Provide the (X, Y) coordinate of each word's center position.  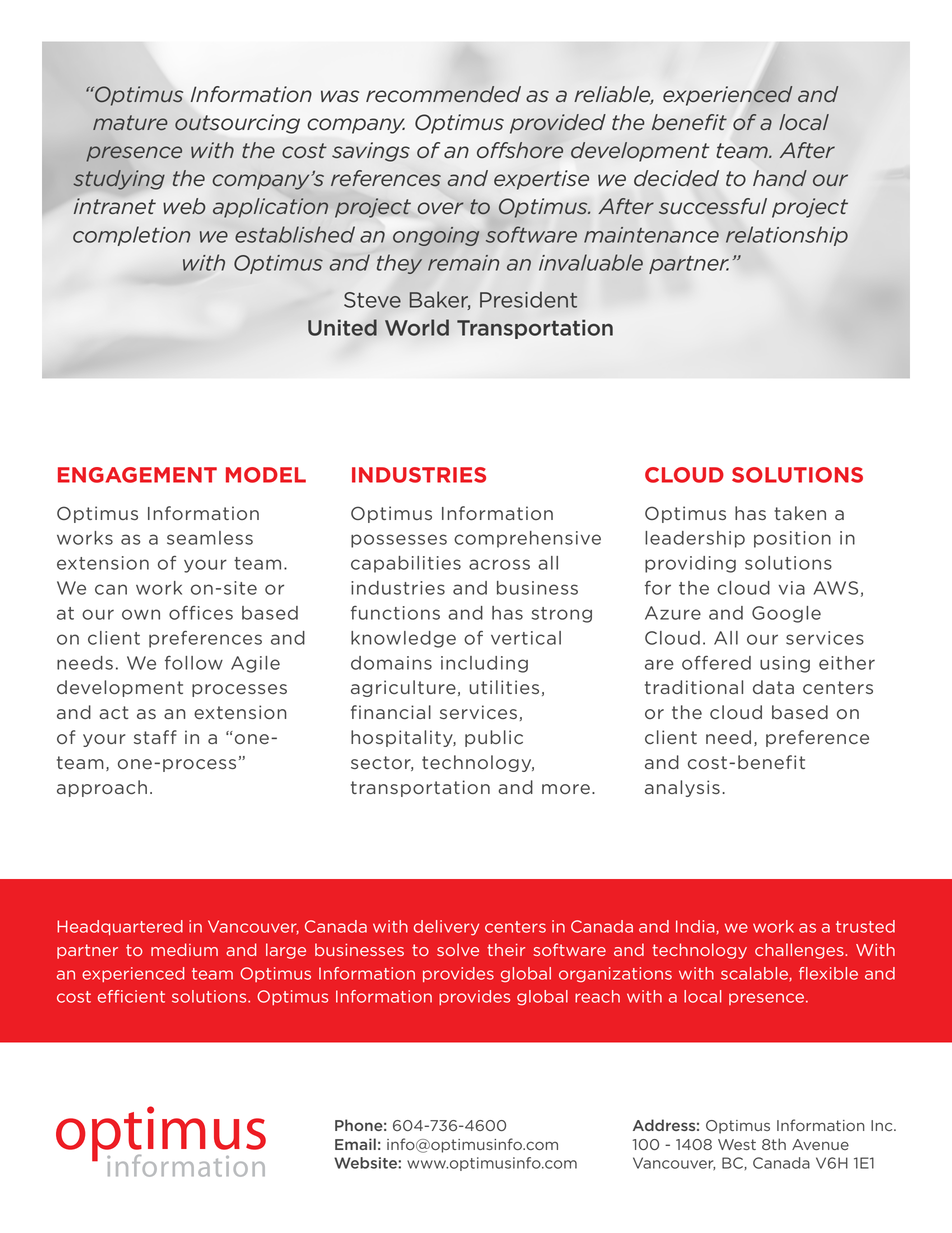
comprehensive (527, 539)
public (494, 738)
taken (800, 513)
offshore (520, 150)
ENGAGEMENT (137, 475)
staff (155, 737)
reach (597, 996)
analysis (682, 788)
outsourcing (237, 124)
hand (780, 178)
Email (355, 1144)
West (737, 1144)
